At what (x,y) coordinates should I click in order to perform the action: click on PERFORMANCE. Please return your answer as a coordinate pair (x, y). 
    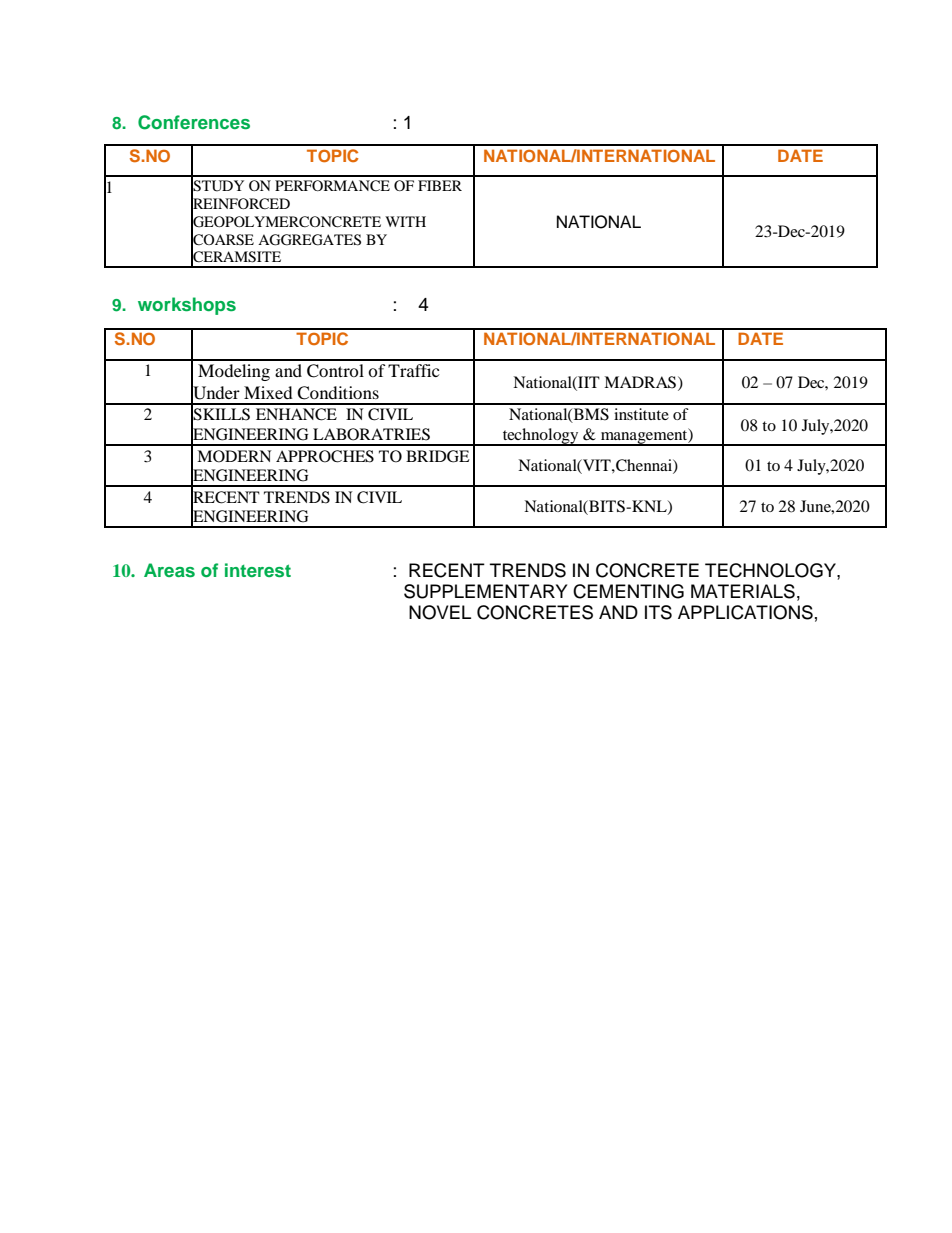
    Looking at the image, I should click on (332, 186).
